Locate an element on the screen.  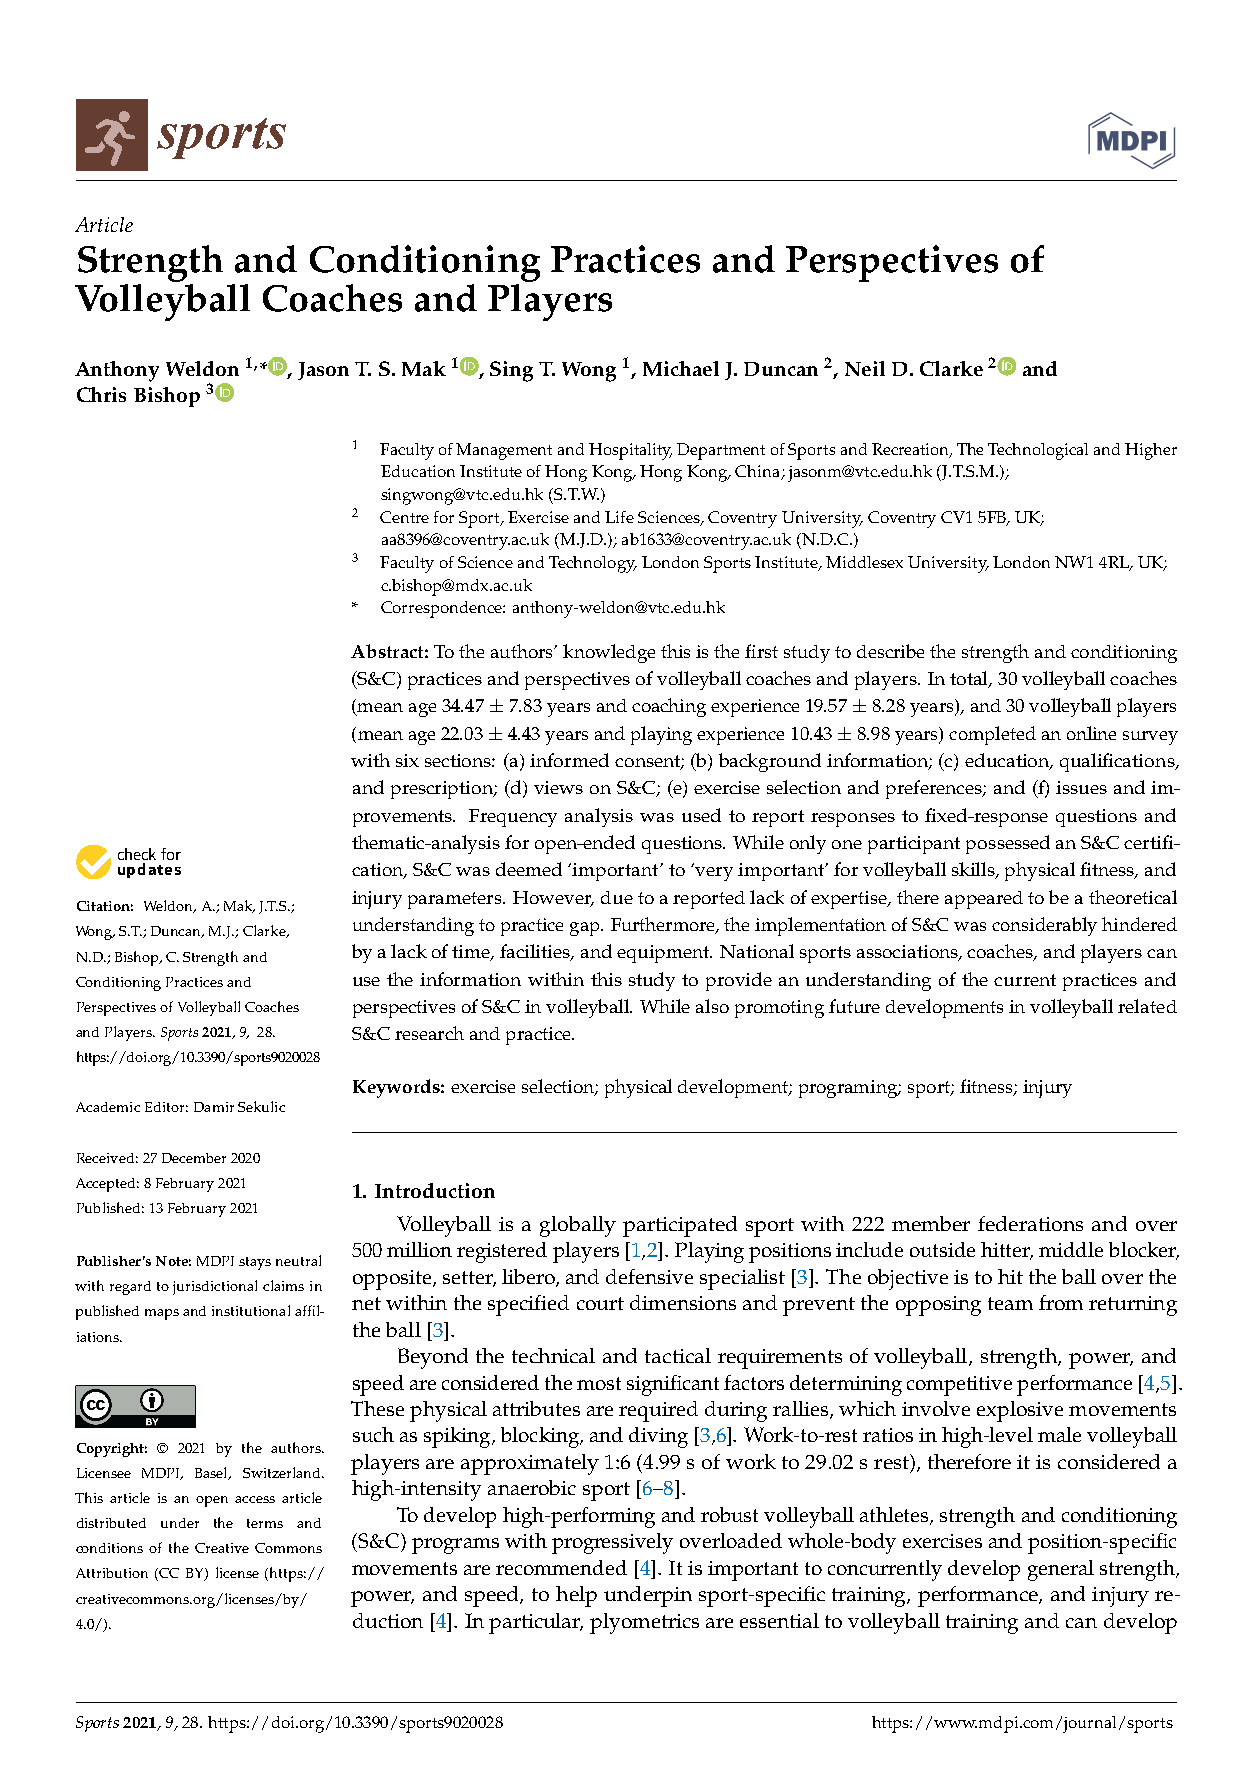
Hospitality is located at coordinates (630, 451).
